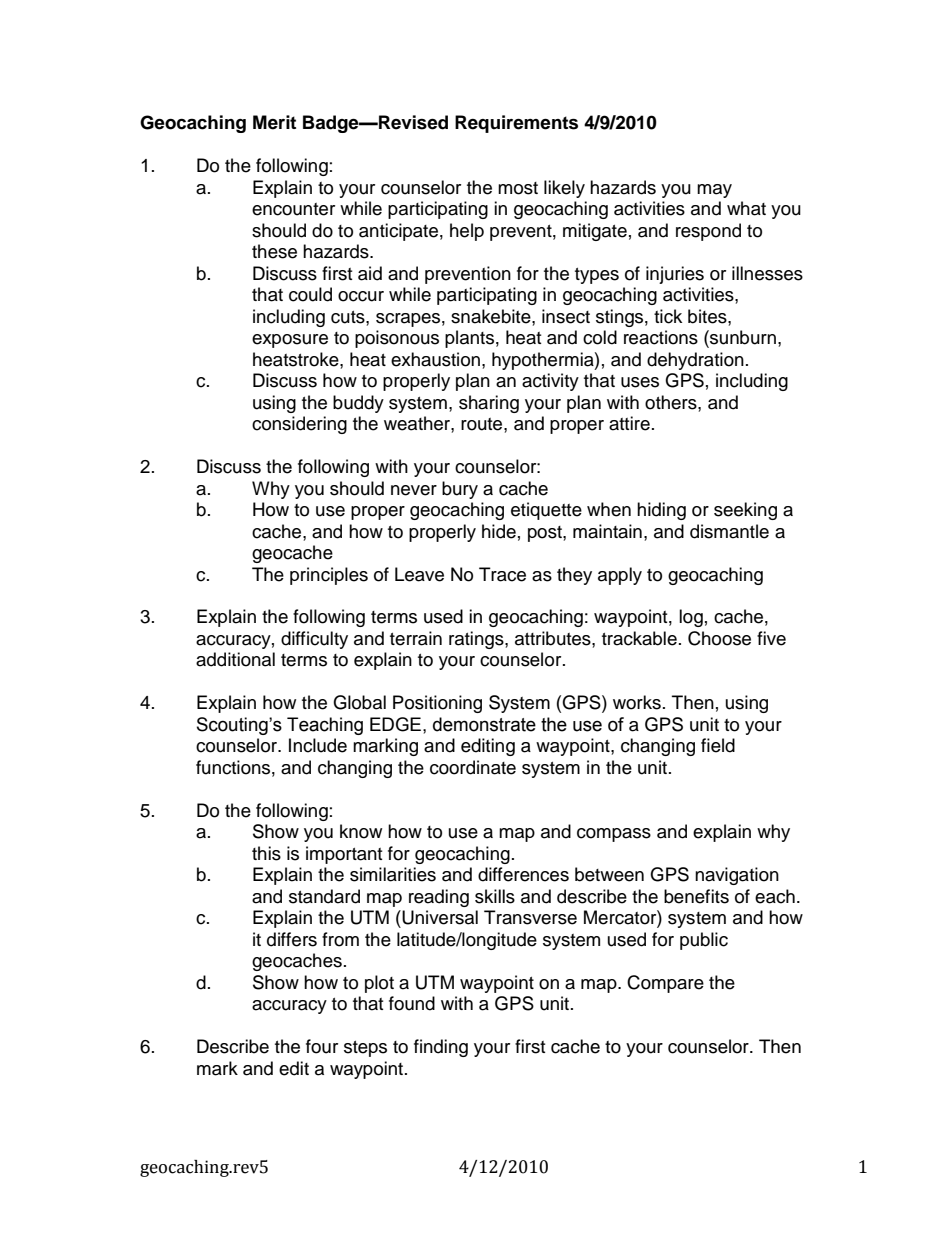 This screenshot has width=952, height=1233. What do you see at coordinates (329, 576) in the screenshot?
I see `principles` at bounding box center [329, 576].
